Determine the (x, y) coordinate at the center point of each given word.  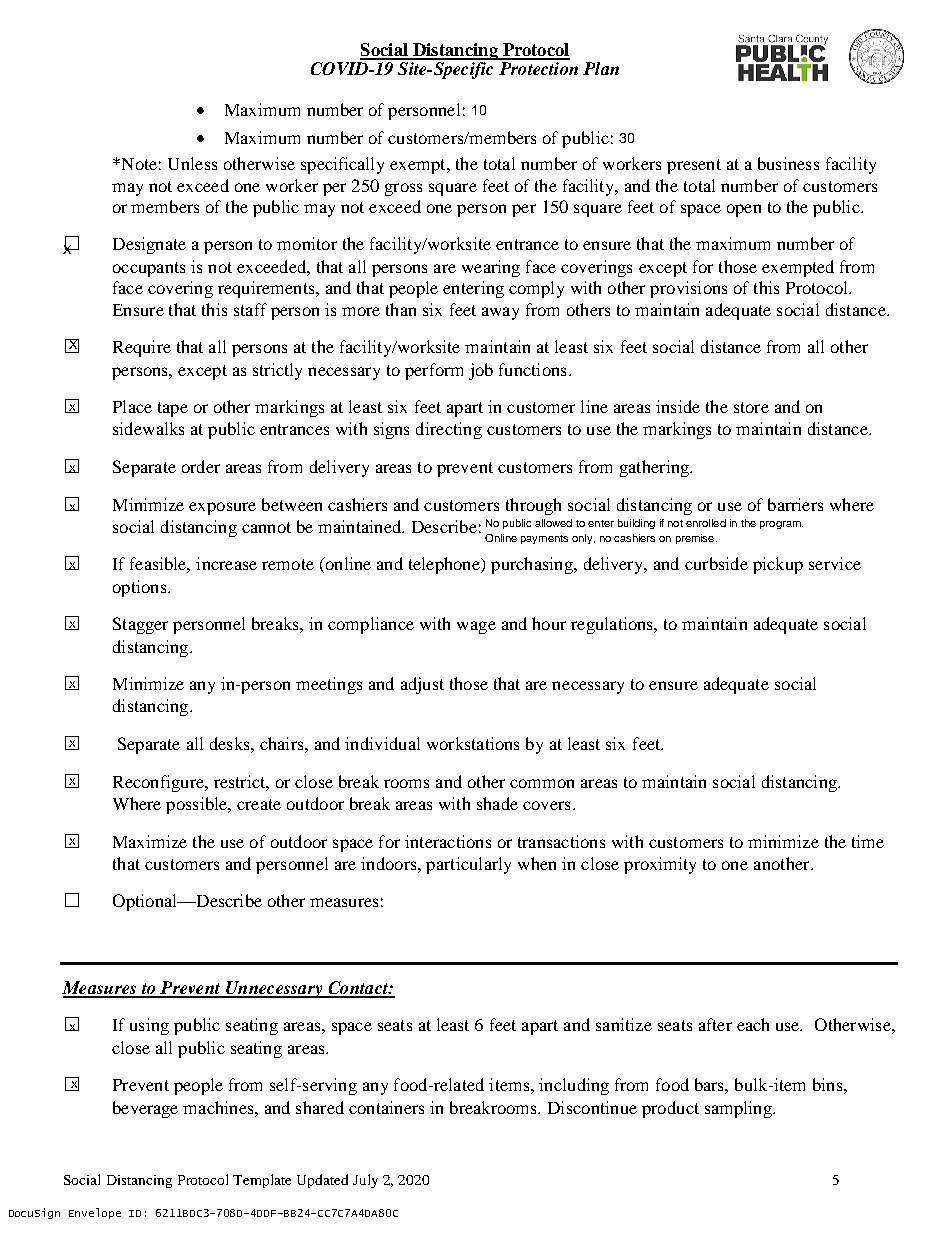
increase (226, 563)
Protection (537, 67)
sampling (739, 1109)
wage (476, 627)
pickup (778, 565)
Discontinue (592, 1107)
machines (219, 1107)
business (788, 163)
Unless (192, 163)
